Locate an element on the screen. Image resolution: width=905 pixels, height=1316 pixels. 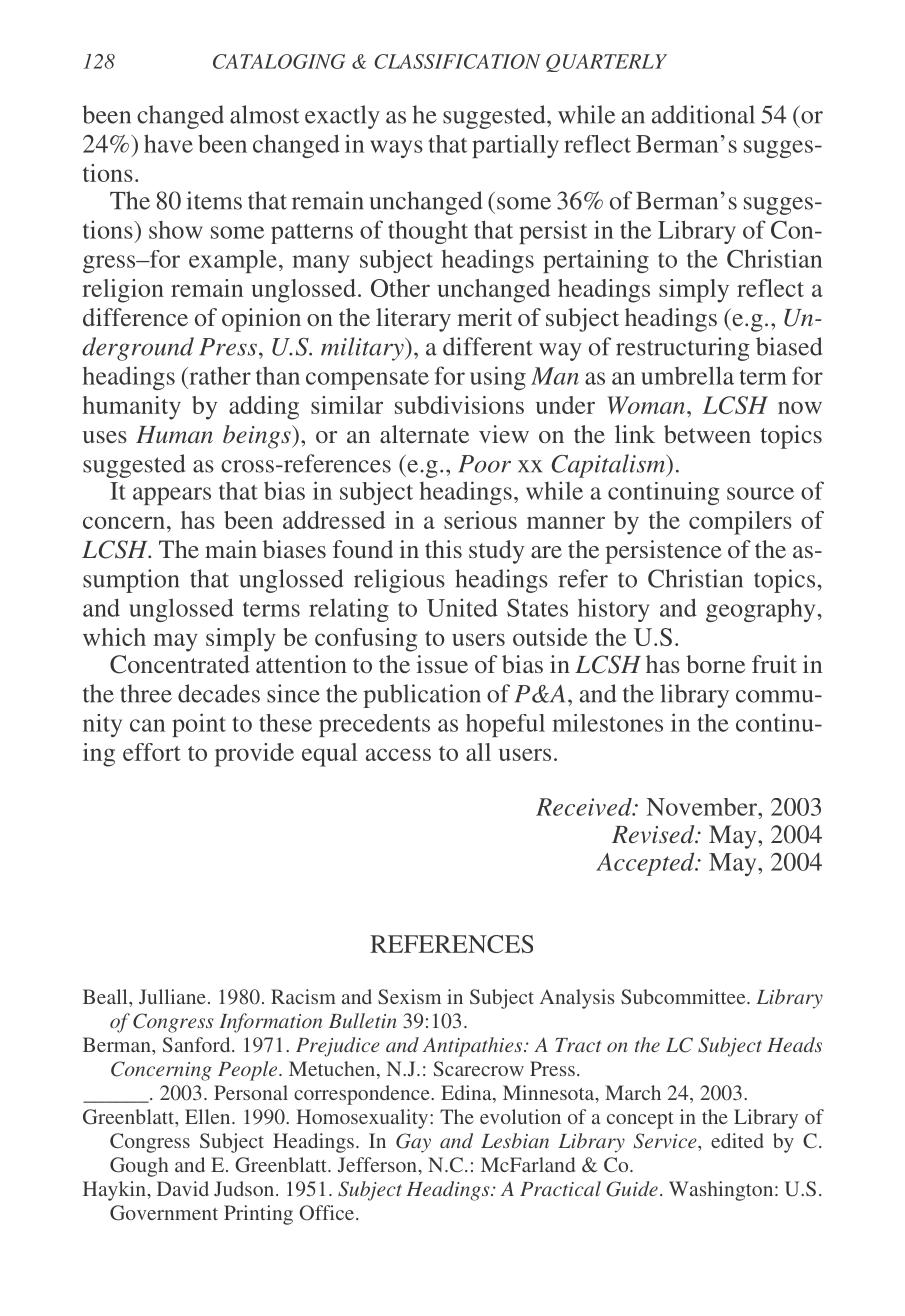
issue is located at coordinates (442, 664).
